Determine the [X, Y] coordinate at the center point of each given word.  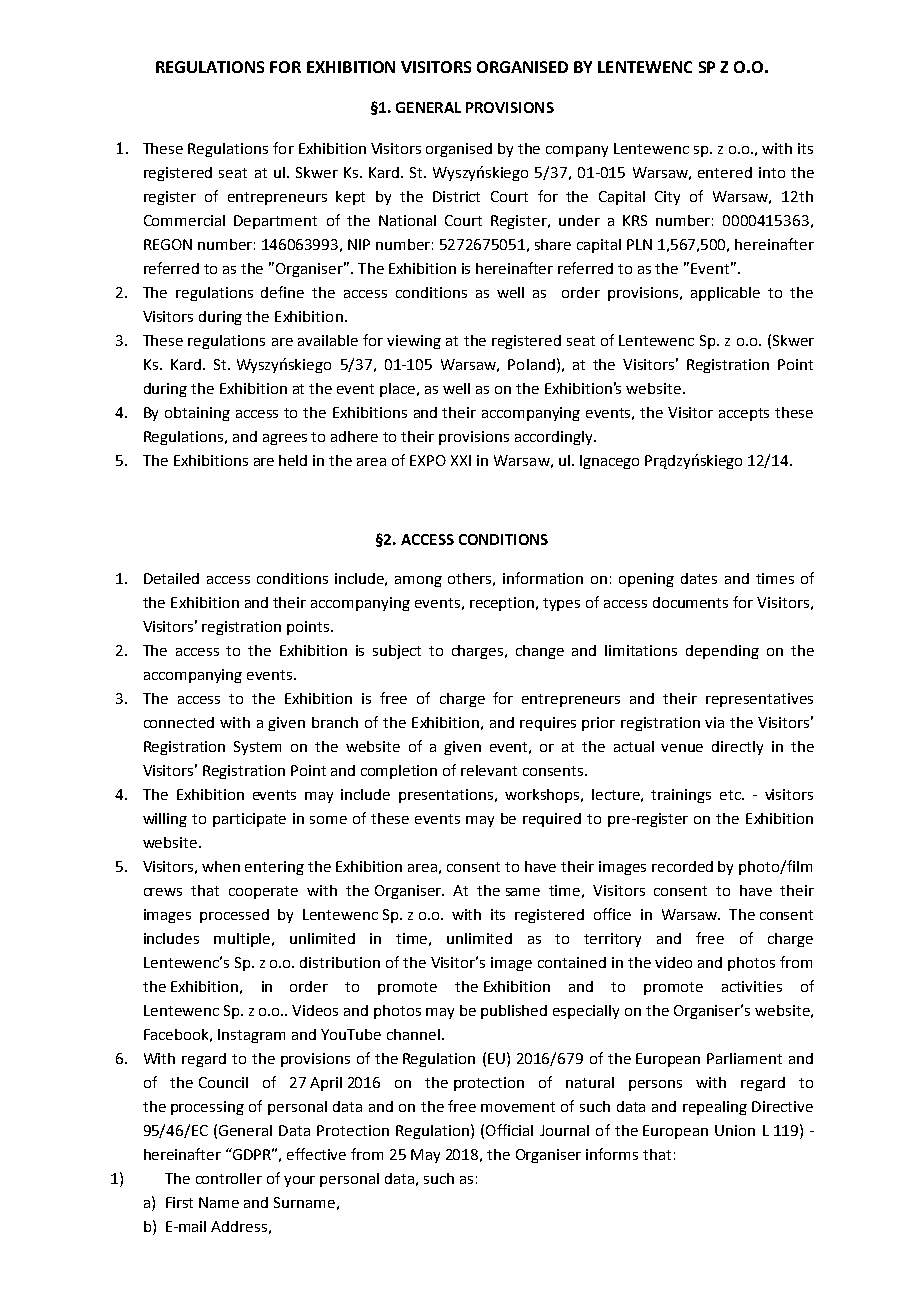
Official [509, 1130]
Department [275, 222]
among [418, 581]
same [523, 892]
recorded [682, 866]
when [221, 866]
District [456, 196]
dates [699, 578]
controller [229, 1178]
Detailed [171, 578]
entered [725, 172]
